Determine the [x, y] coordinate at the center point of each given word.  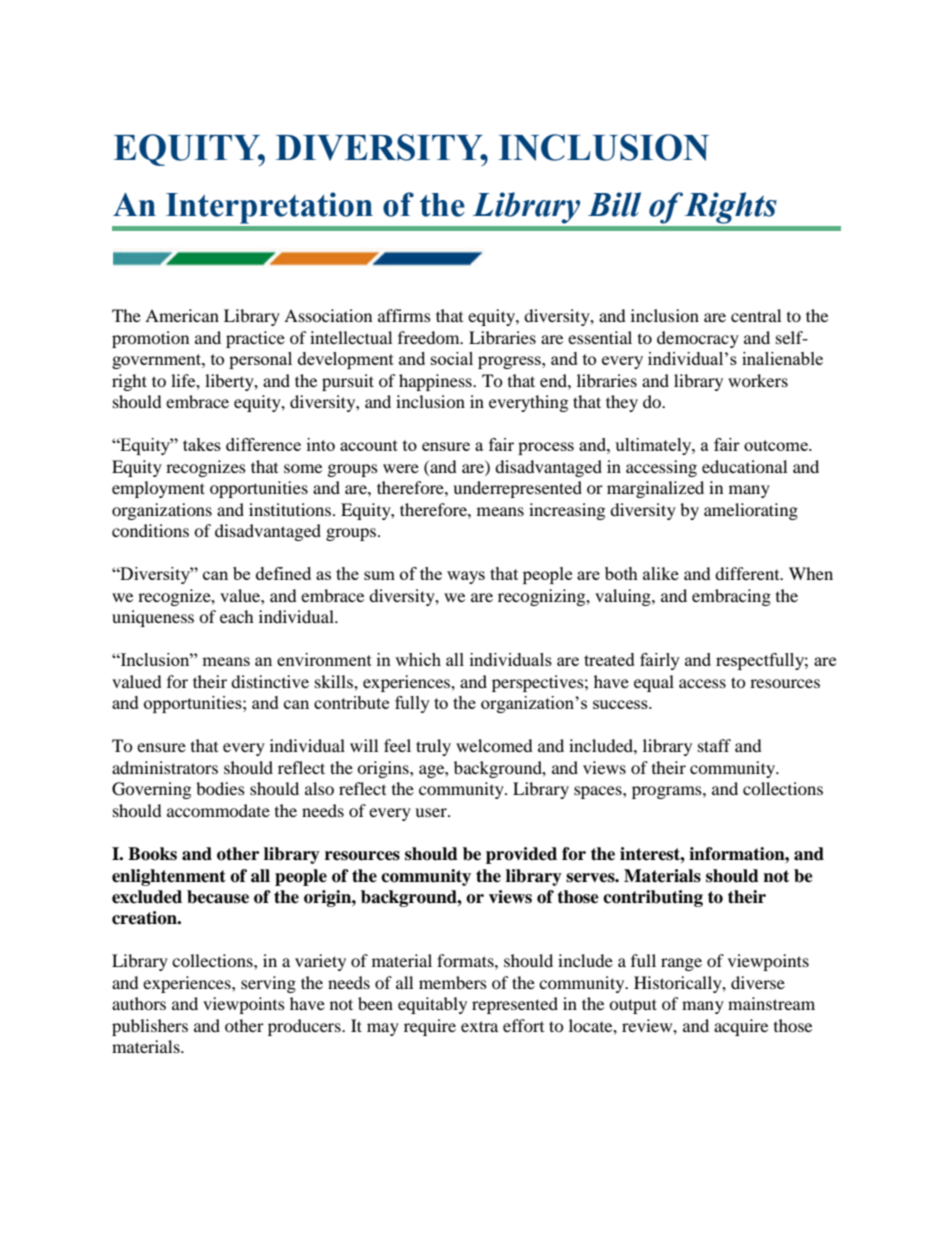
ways [466, 577]
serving [268, 984]
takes [202, 444]
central [756, 315]
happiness [436, 382]
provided [521, 855]
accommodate [218, 810]
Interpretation [269, 208]
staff [714, 745]
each [237, 616]
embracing [731, 597]
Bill [614, 204]
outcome [777, 445]
